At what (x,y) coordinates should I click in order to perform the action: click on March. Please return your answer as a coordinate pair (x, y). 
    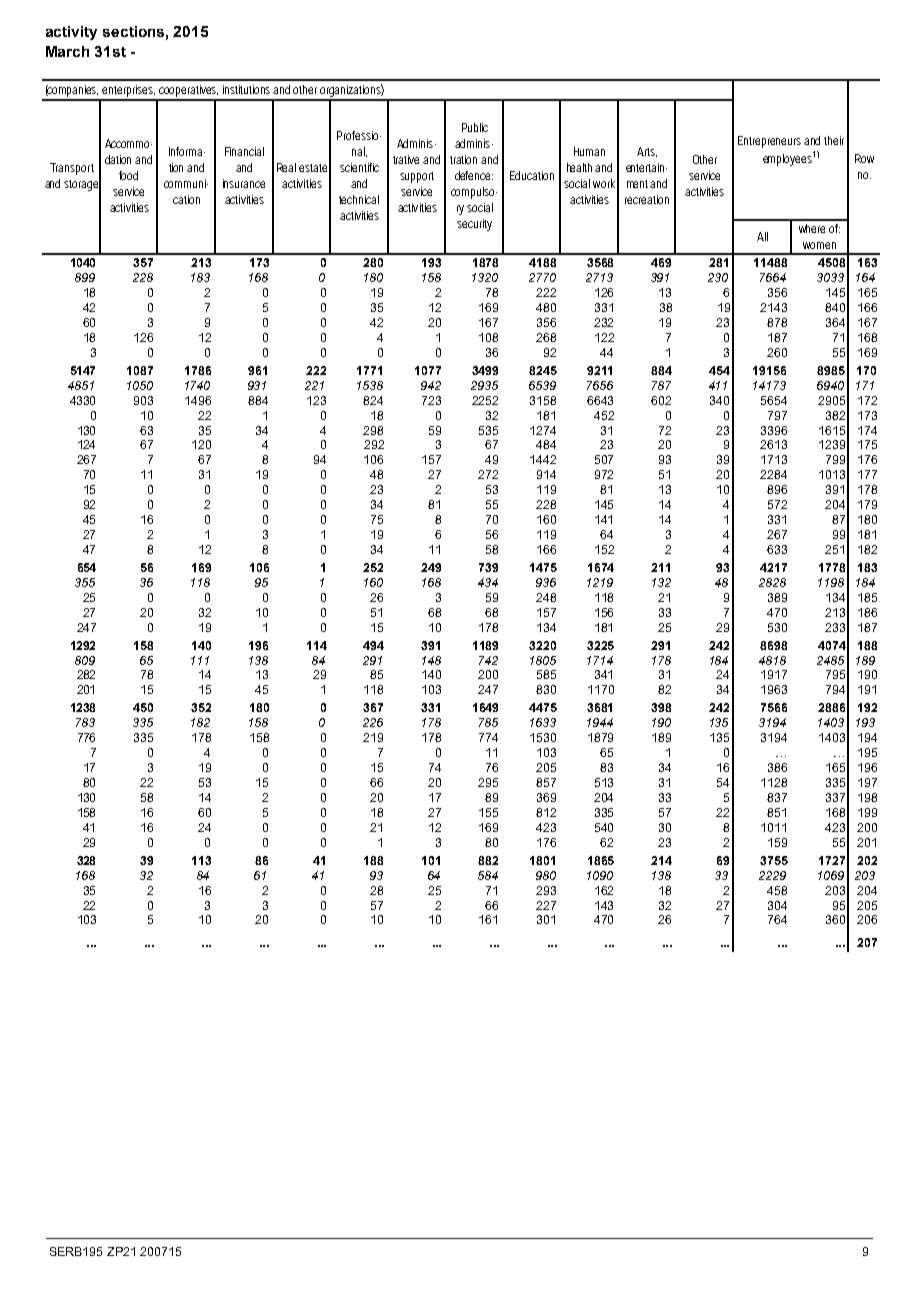
    Looking at the image, I should click on (67, 51).
